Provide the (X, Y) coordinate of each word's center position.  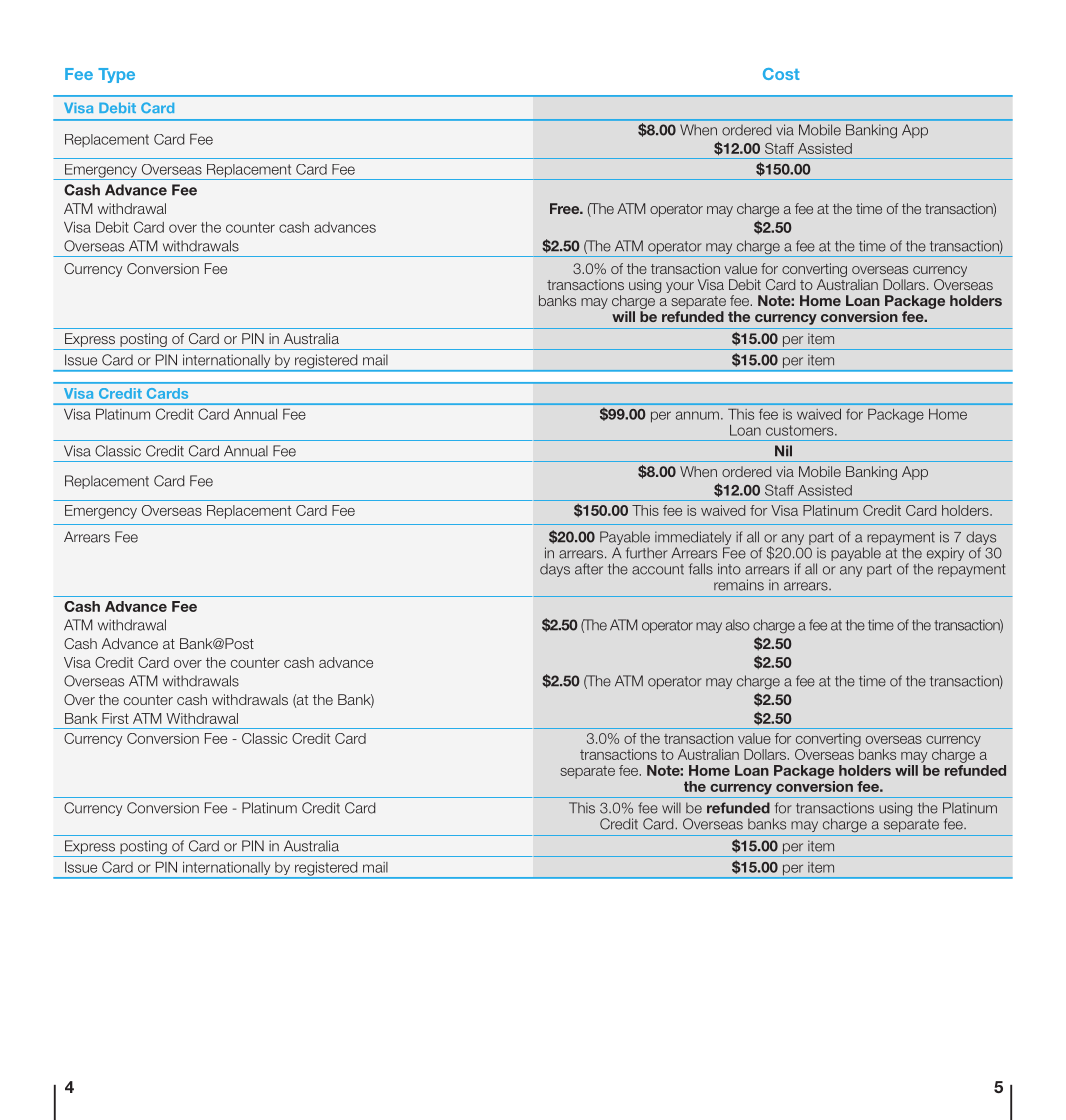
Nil (783, 450)
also (738, 625)
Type (116, 75)
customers (801, 430)
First (115, 718)
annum (697, 415)
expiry (945, 554)
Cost (781, 74)
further (647, 553)
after (589, 569)
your (680, 287)
